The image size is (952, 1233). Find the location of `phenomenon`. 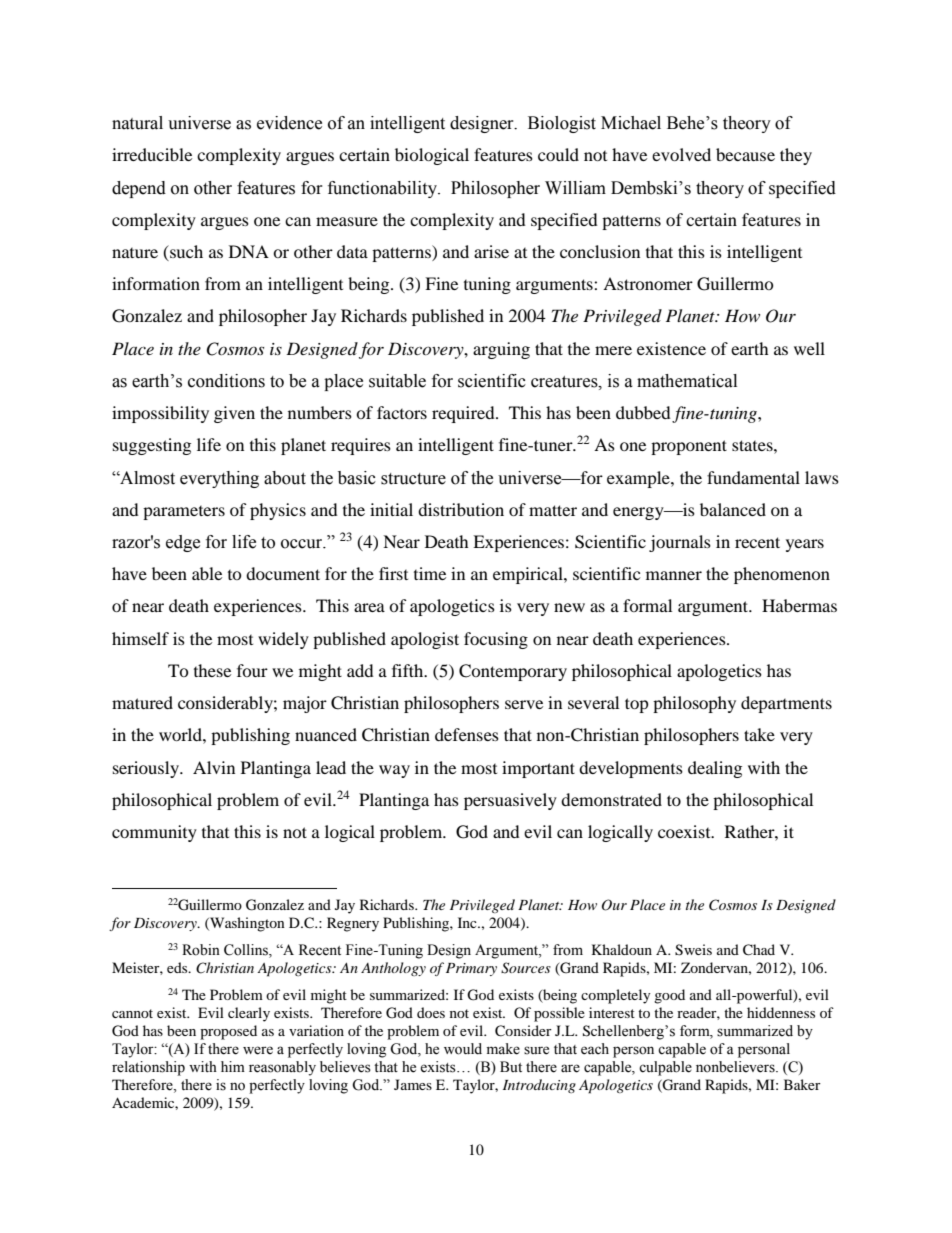

phenomenon is located at coordinates (782, 575).
